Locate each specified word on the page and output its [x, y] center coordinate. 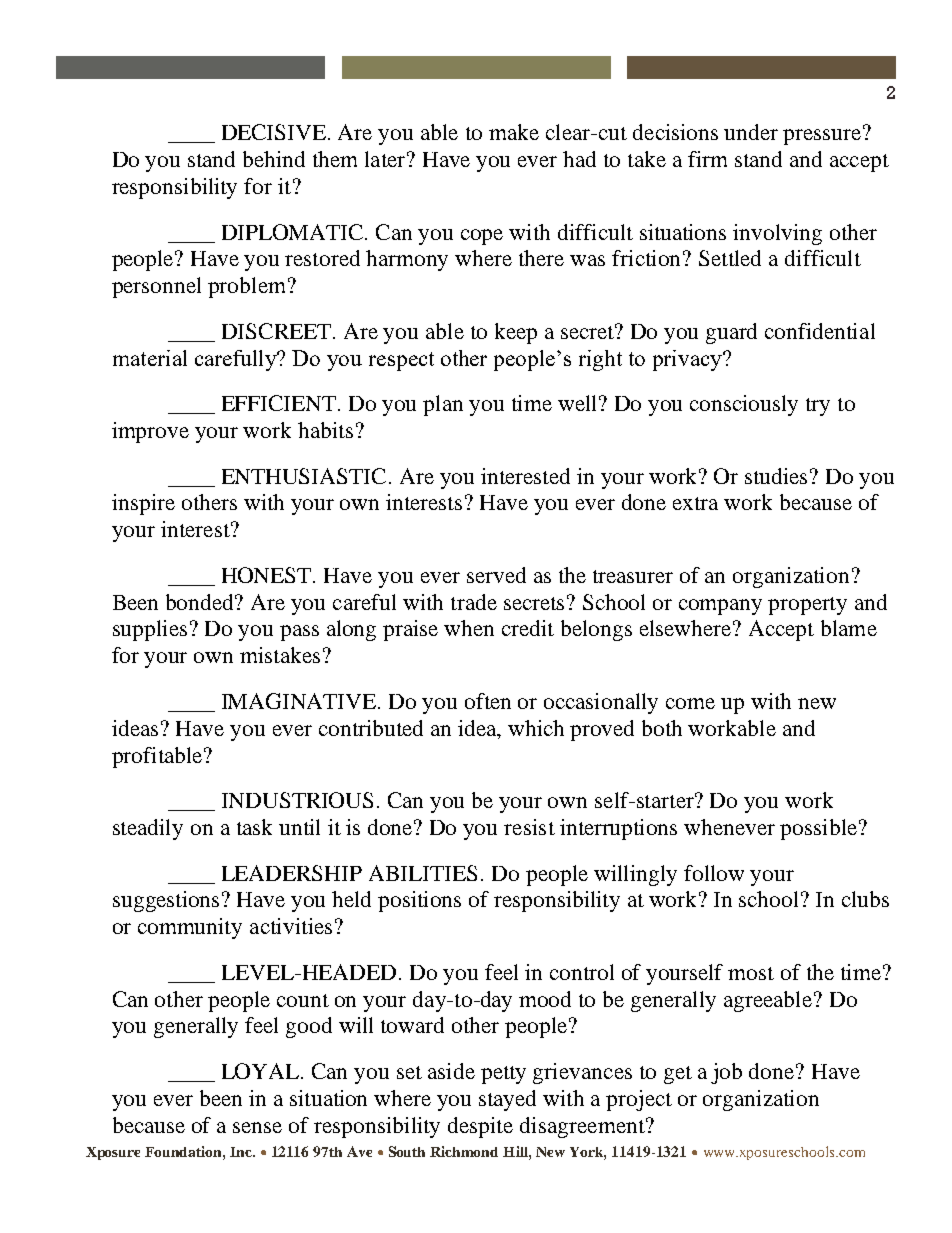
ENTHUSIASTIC [304, 476]
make [514, 132]
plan [443, 405]
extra [695, 503]
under [751, 132]
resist [529, 827]
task [254, 827]
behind [274, 159]
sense [257, 1127]
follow [714, 873]
